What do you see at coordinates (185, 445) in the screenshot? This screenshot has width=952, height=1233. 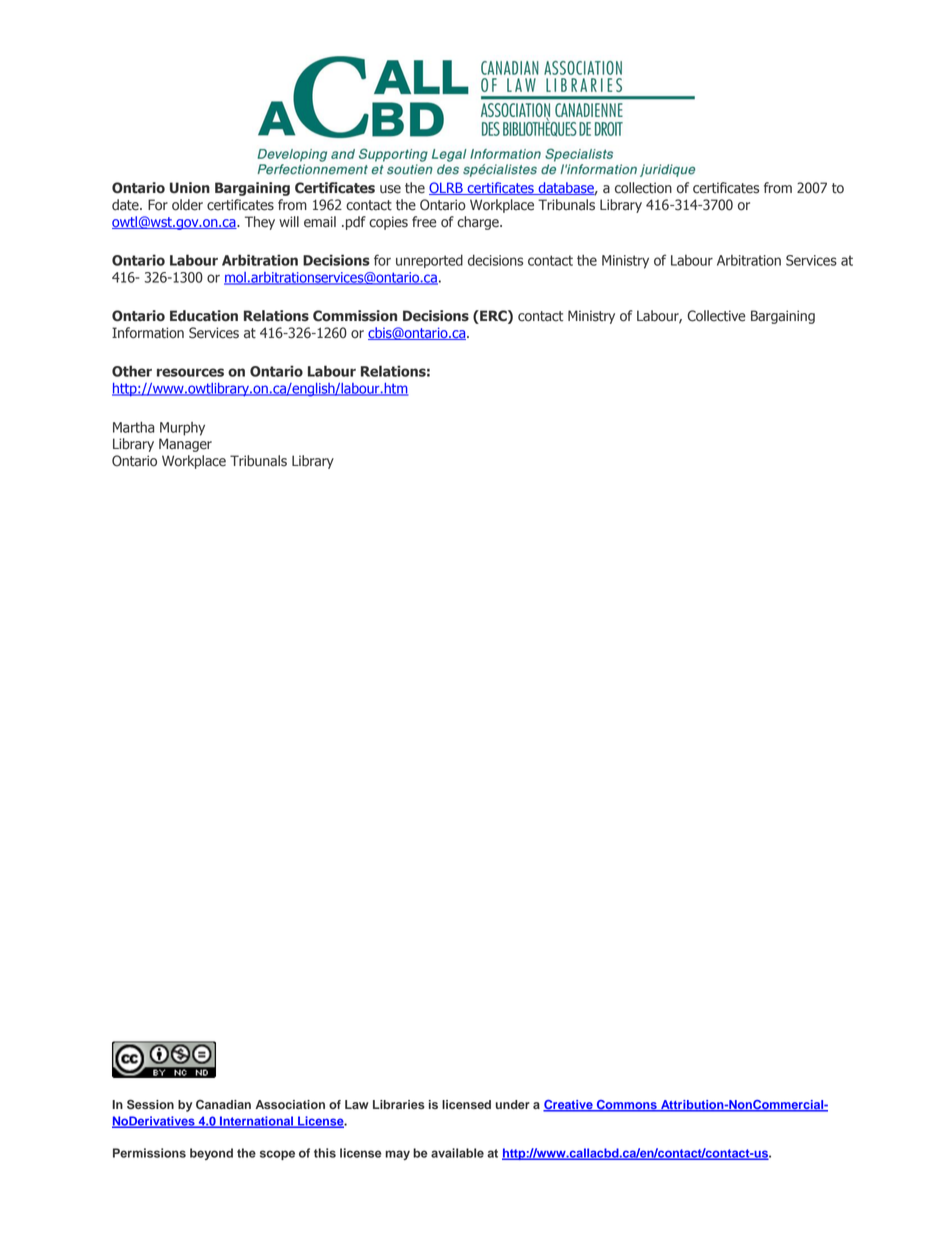 I see `Manager` at bounding box center [185, 445].
